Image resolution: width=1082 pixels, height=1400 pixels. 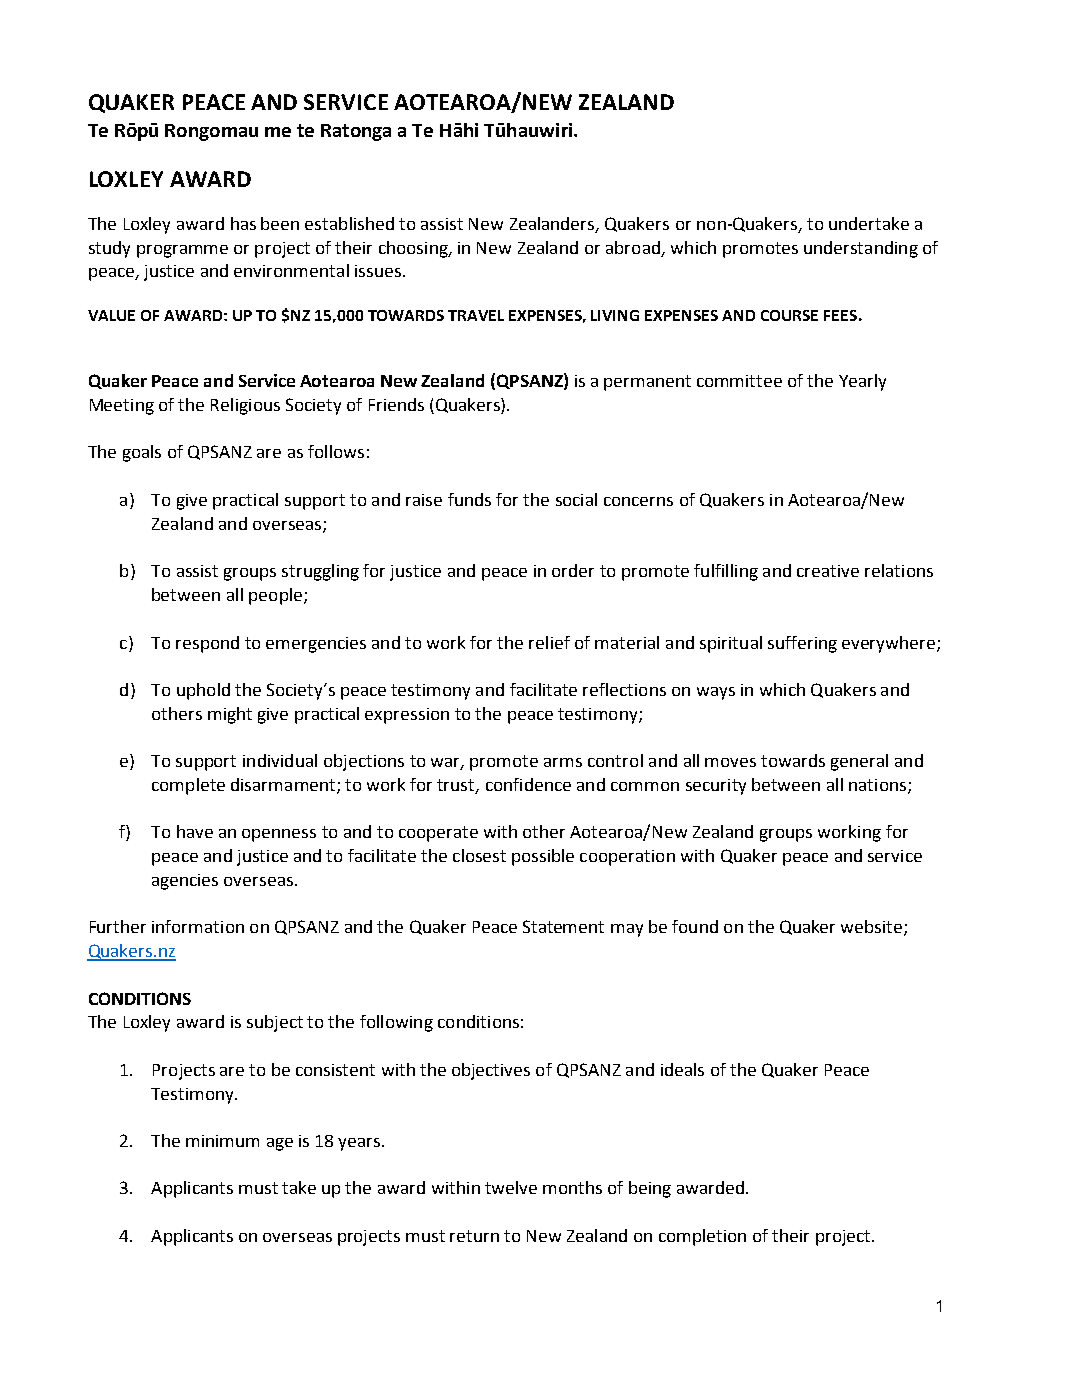 I want to click on have, so click(x=195, y=831).
